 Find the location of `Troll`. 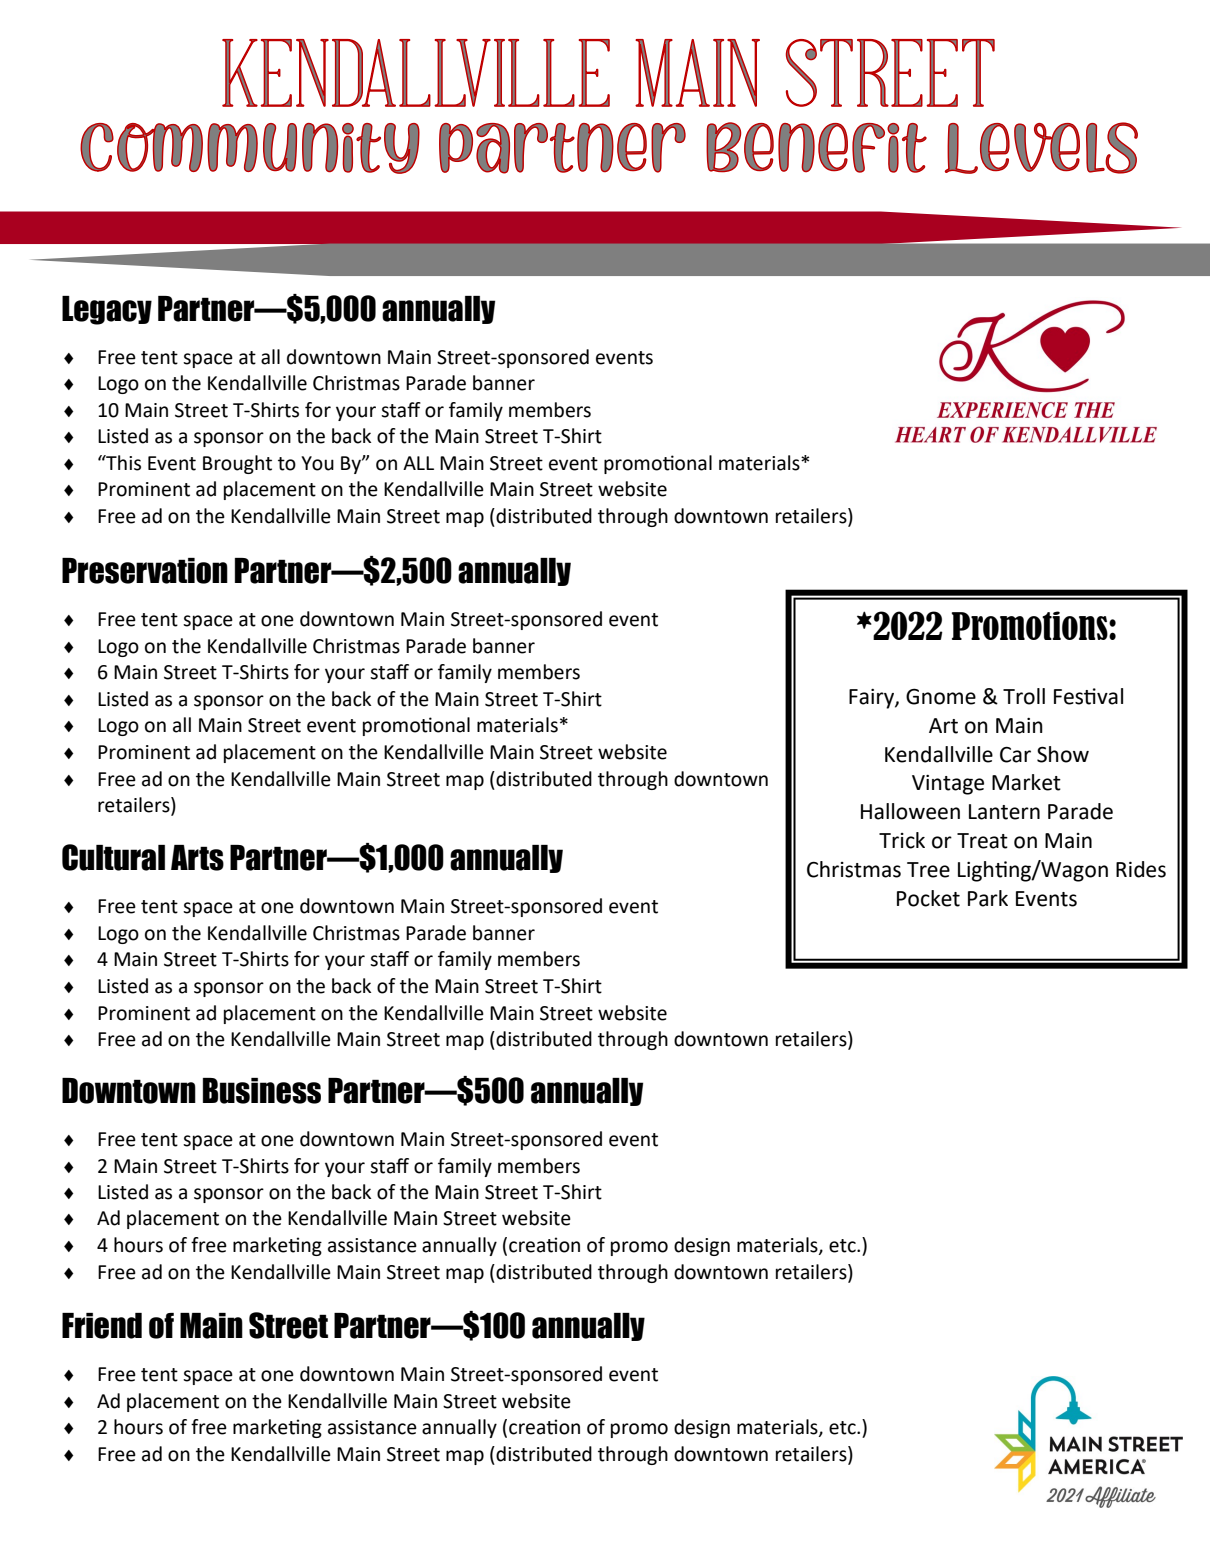

Troll is located at coordinates (1024, 696).
